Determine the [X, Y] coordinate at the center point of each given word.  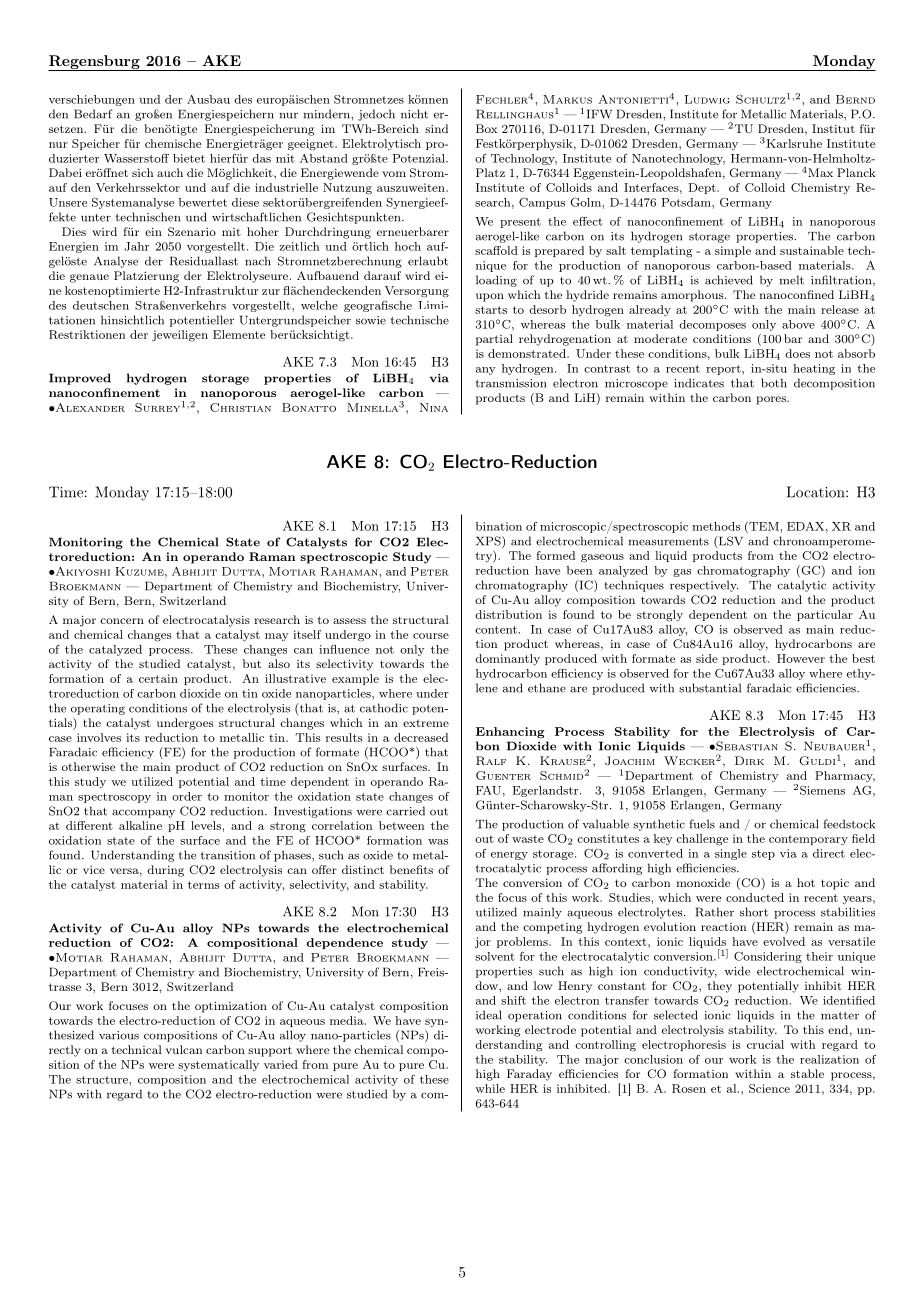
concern [122, 621]
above [798, 324]
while [490, 1088]
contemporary [808, 840]
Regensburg [95, 63]
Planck [856, 172]
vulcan [184, 1049]
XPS [489, 542]
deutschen [101, 305]
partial [494, 340]
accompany [143, 813]
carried [405, 811]
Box [487, 128]
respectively [704, 586]
